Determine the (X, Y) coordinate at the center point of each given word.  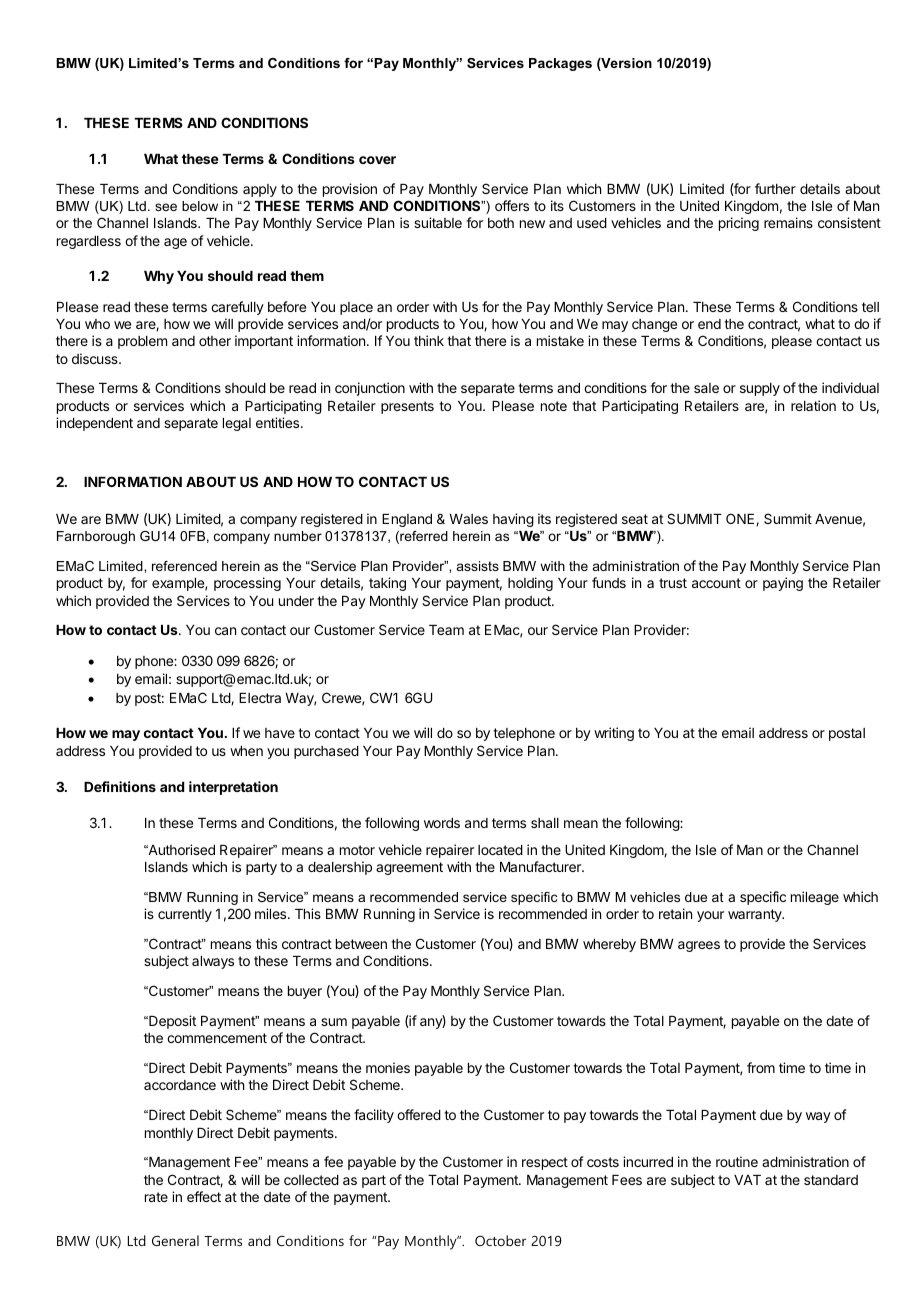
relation (813, 405)
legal (237, 424)
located (500, 850)
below (200, 206)
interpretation (233, 788)
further (775, 188)
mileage (815, 898)
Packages (560, 64)
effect (204, 1196)
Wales (468, 519)
